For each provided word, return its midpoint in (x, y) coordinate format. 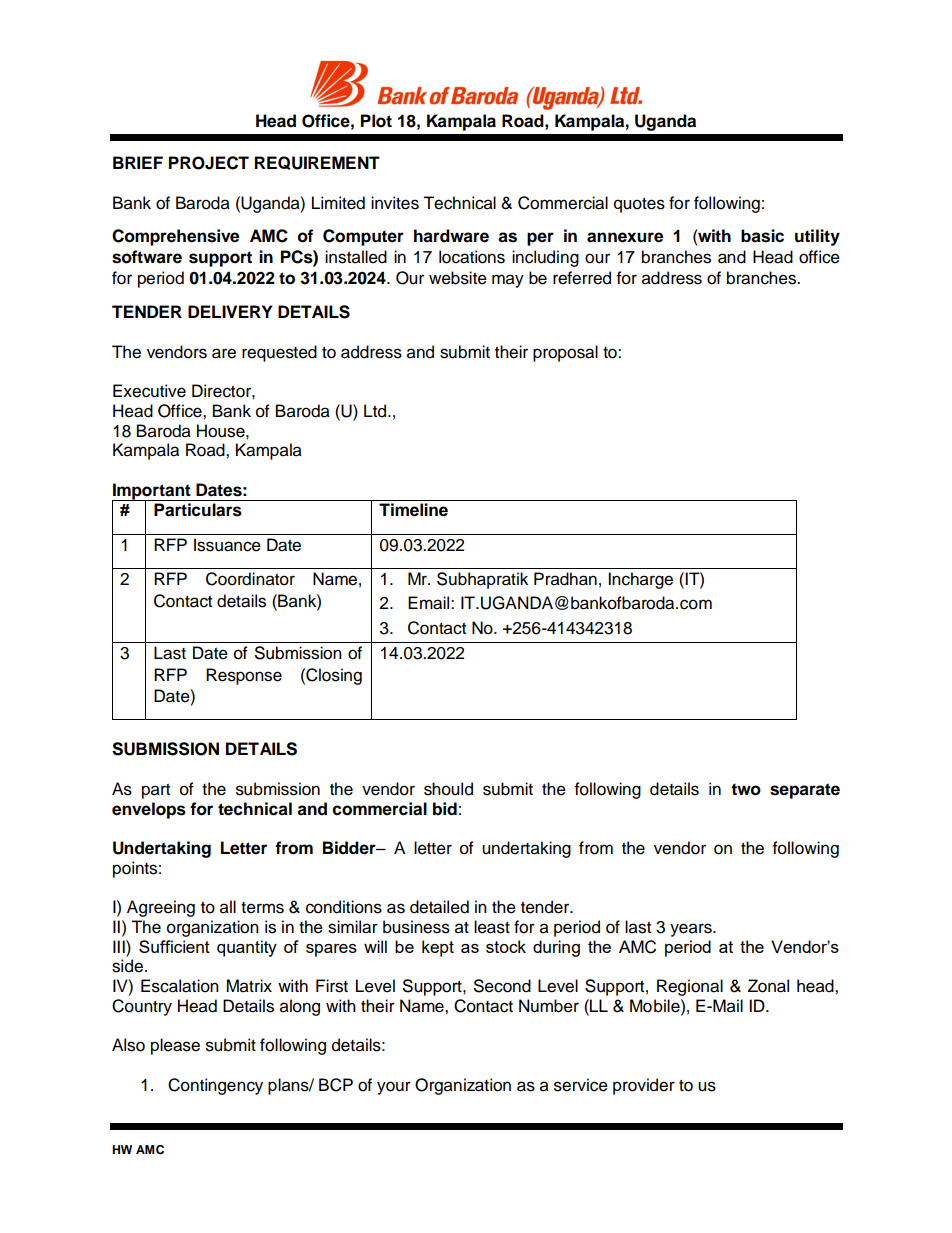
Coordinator (250, 579)
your (394, 1088)
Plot (376, 121)
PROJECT (209, 163)
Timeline (413, 510)
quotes (639, 205)
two (746, 789)
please (175, 1046)
